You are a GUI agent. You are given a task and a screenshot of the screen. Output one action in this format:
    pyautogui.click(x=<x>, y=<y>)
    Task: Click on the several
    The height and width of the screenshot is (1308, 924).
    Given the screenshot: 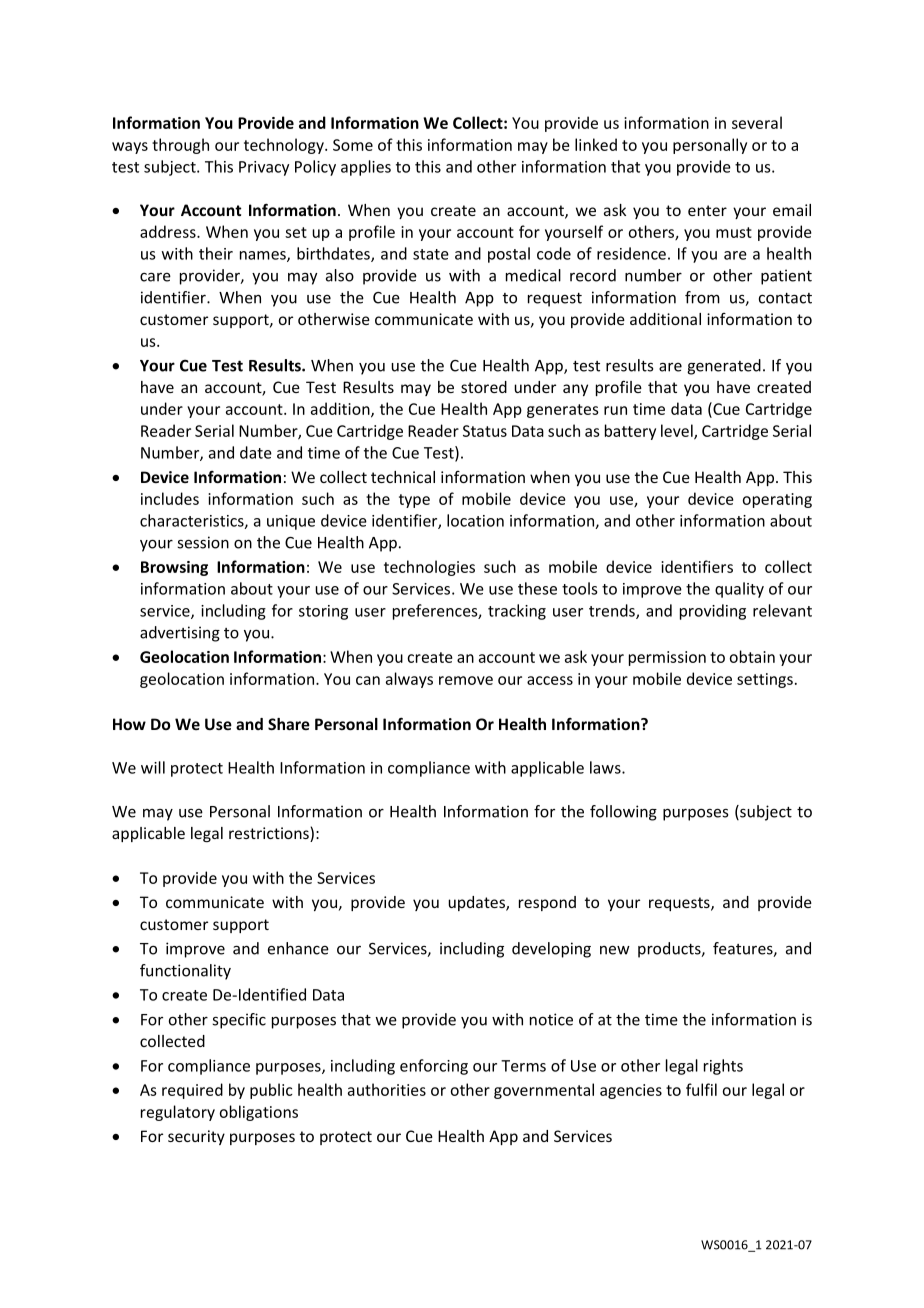 What is the action you would take?
    pyautogui.click(x=757, y=122)
